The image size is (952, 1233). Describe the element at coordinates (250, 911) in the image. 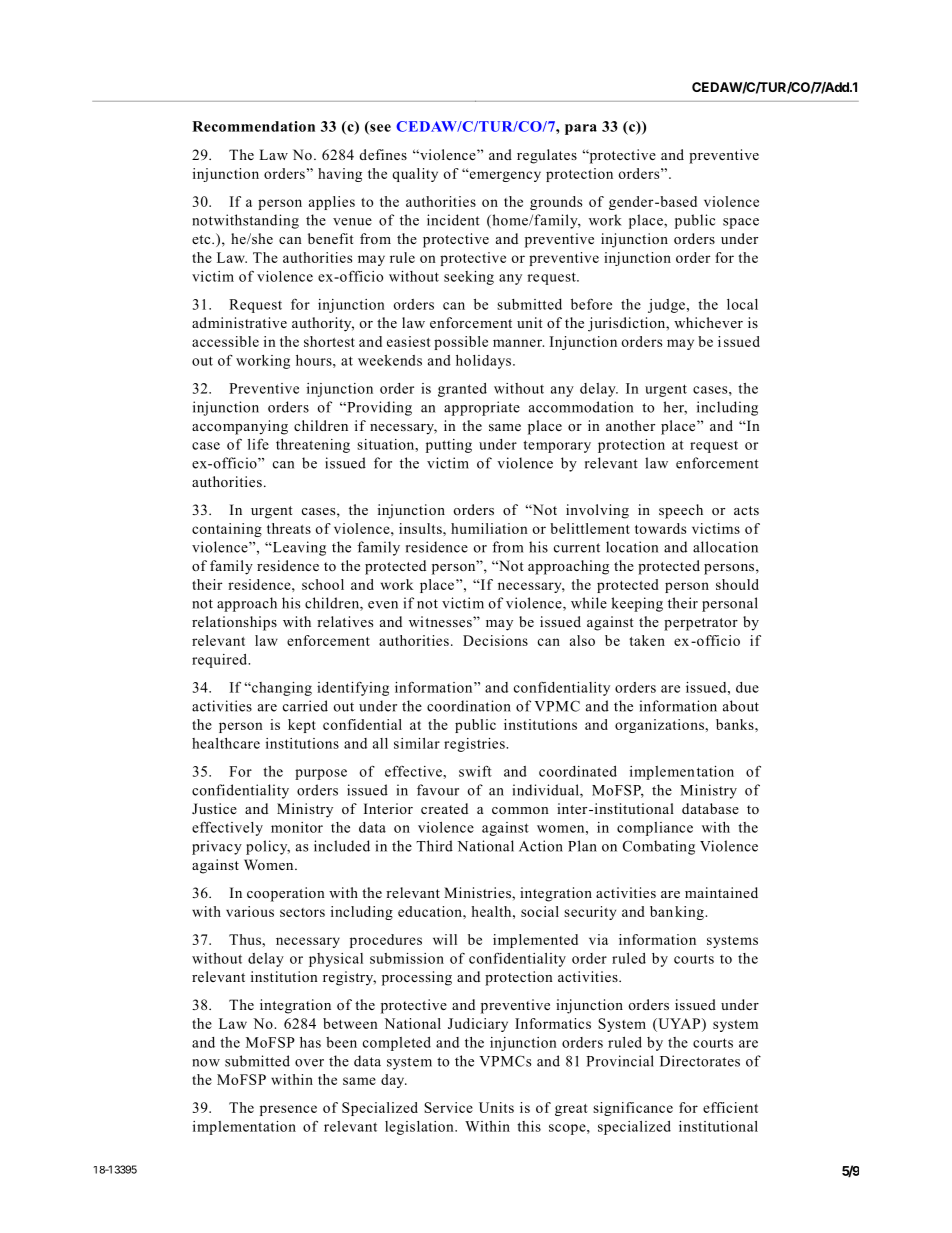

I see `various` at that location.
